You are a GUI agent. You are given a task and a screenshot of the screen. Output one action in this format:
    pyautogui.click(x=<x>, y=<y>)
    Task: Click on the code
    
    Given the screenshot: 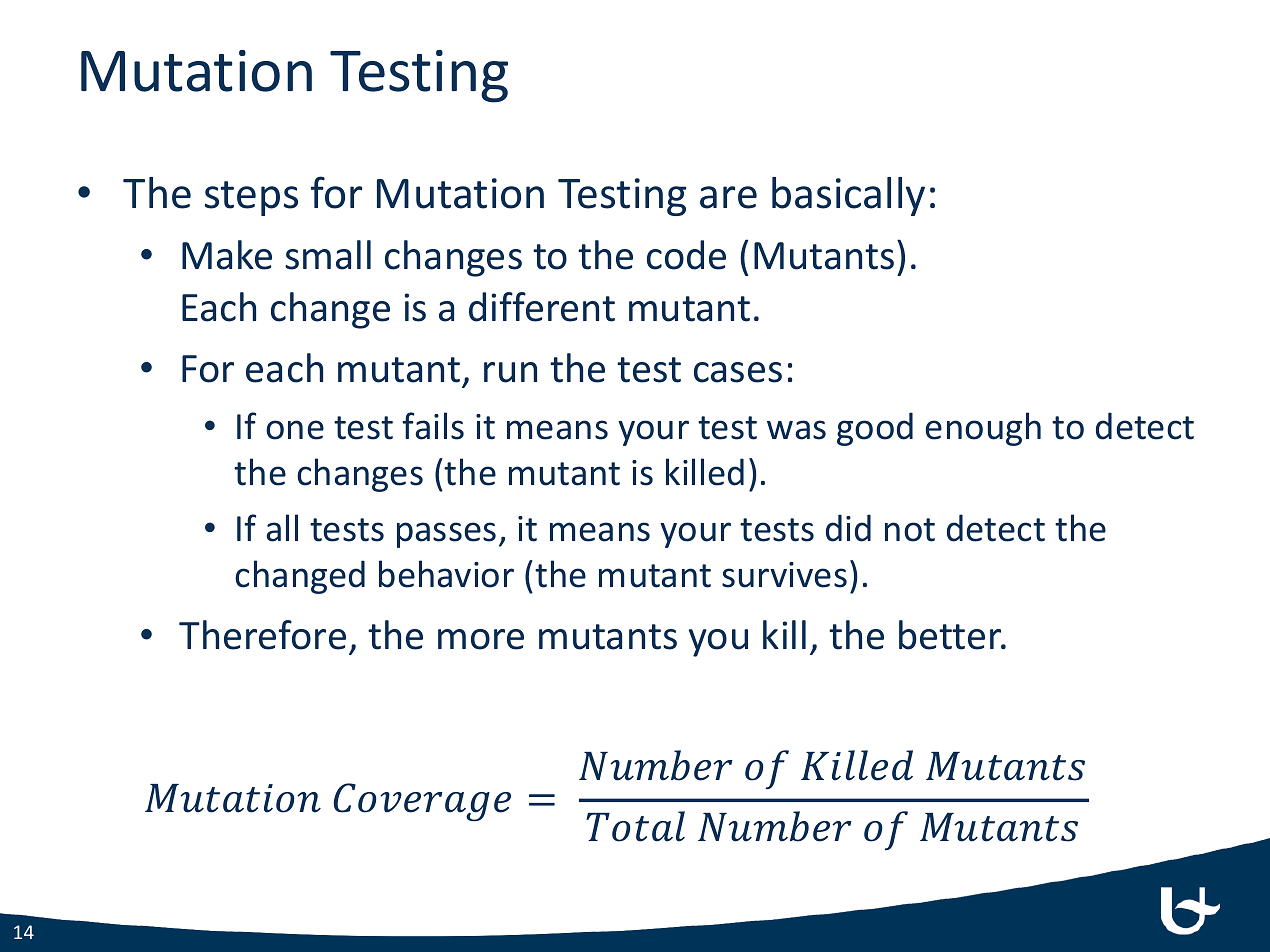 What is the action you would take?
    pyautogui.click(x=686, y=255)
